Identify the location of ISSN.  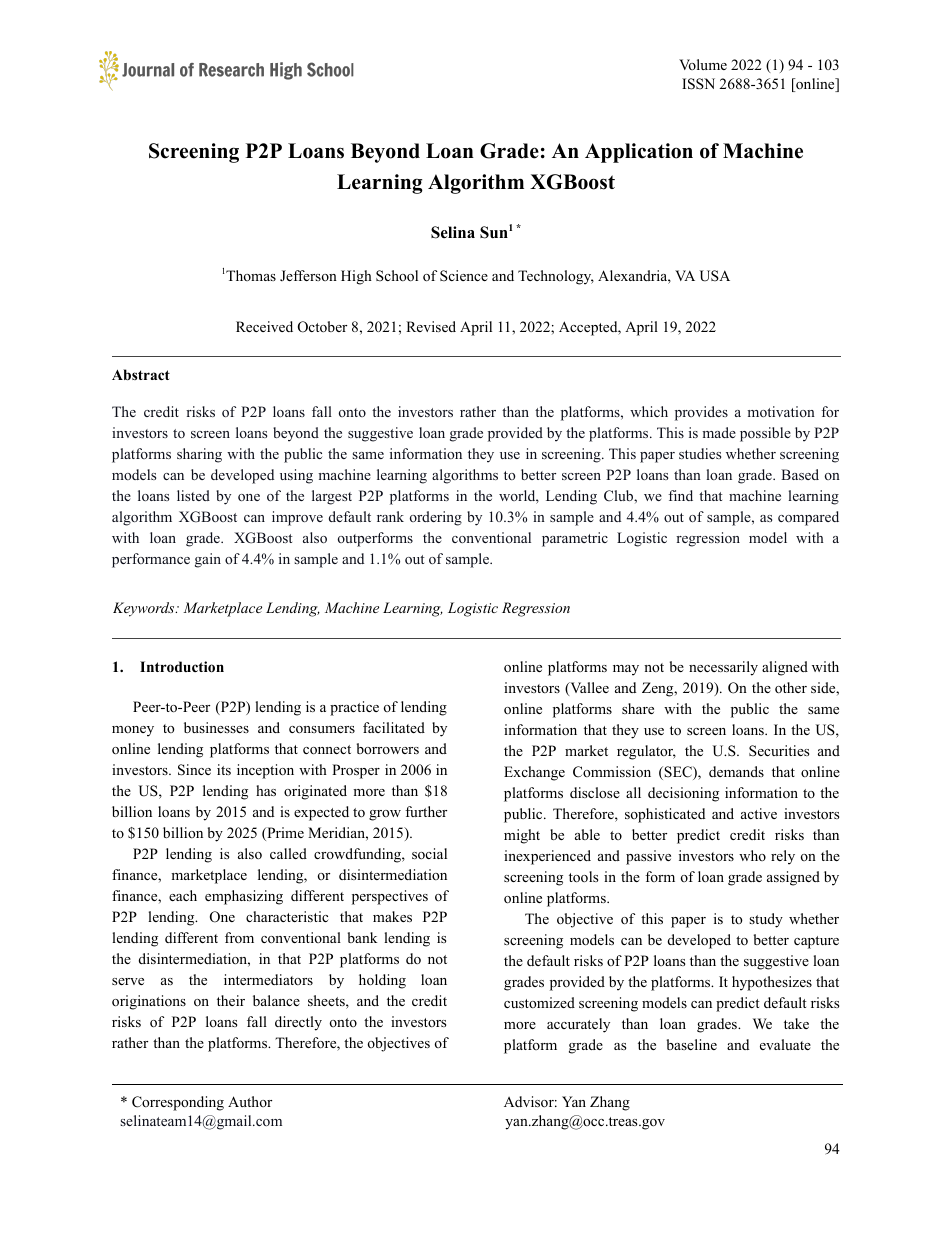
(698, 84).
